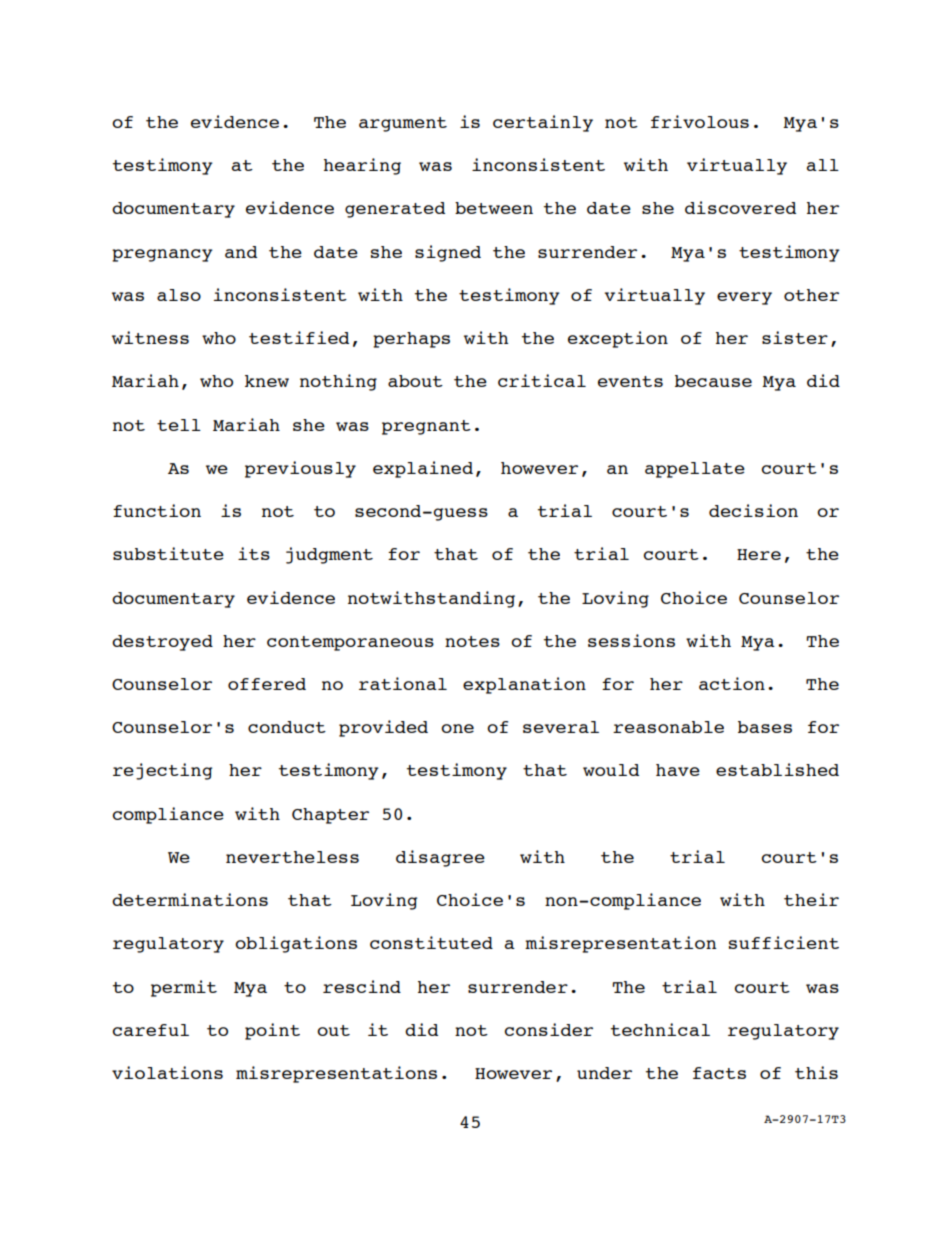 The height and width of the page is (1233, 952). I want to click on facts, so click(719, 1073).
